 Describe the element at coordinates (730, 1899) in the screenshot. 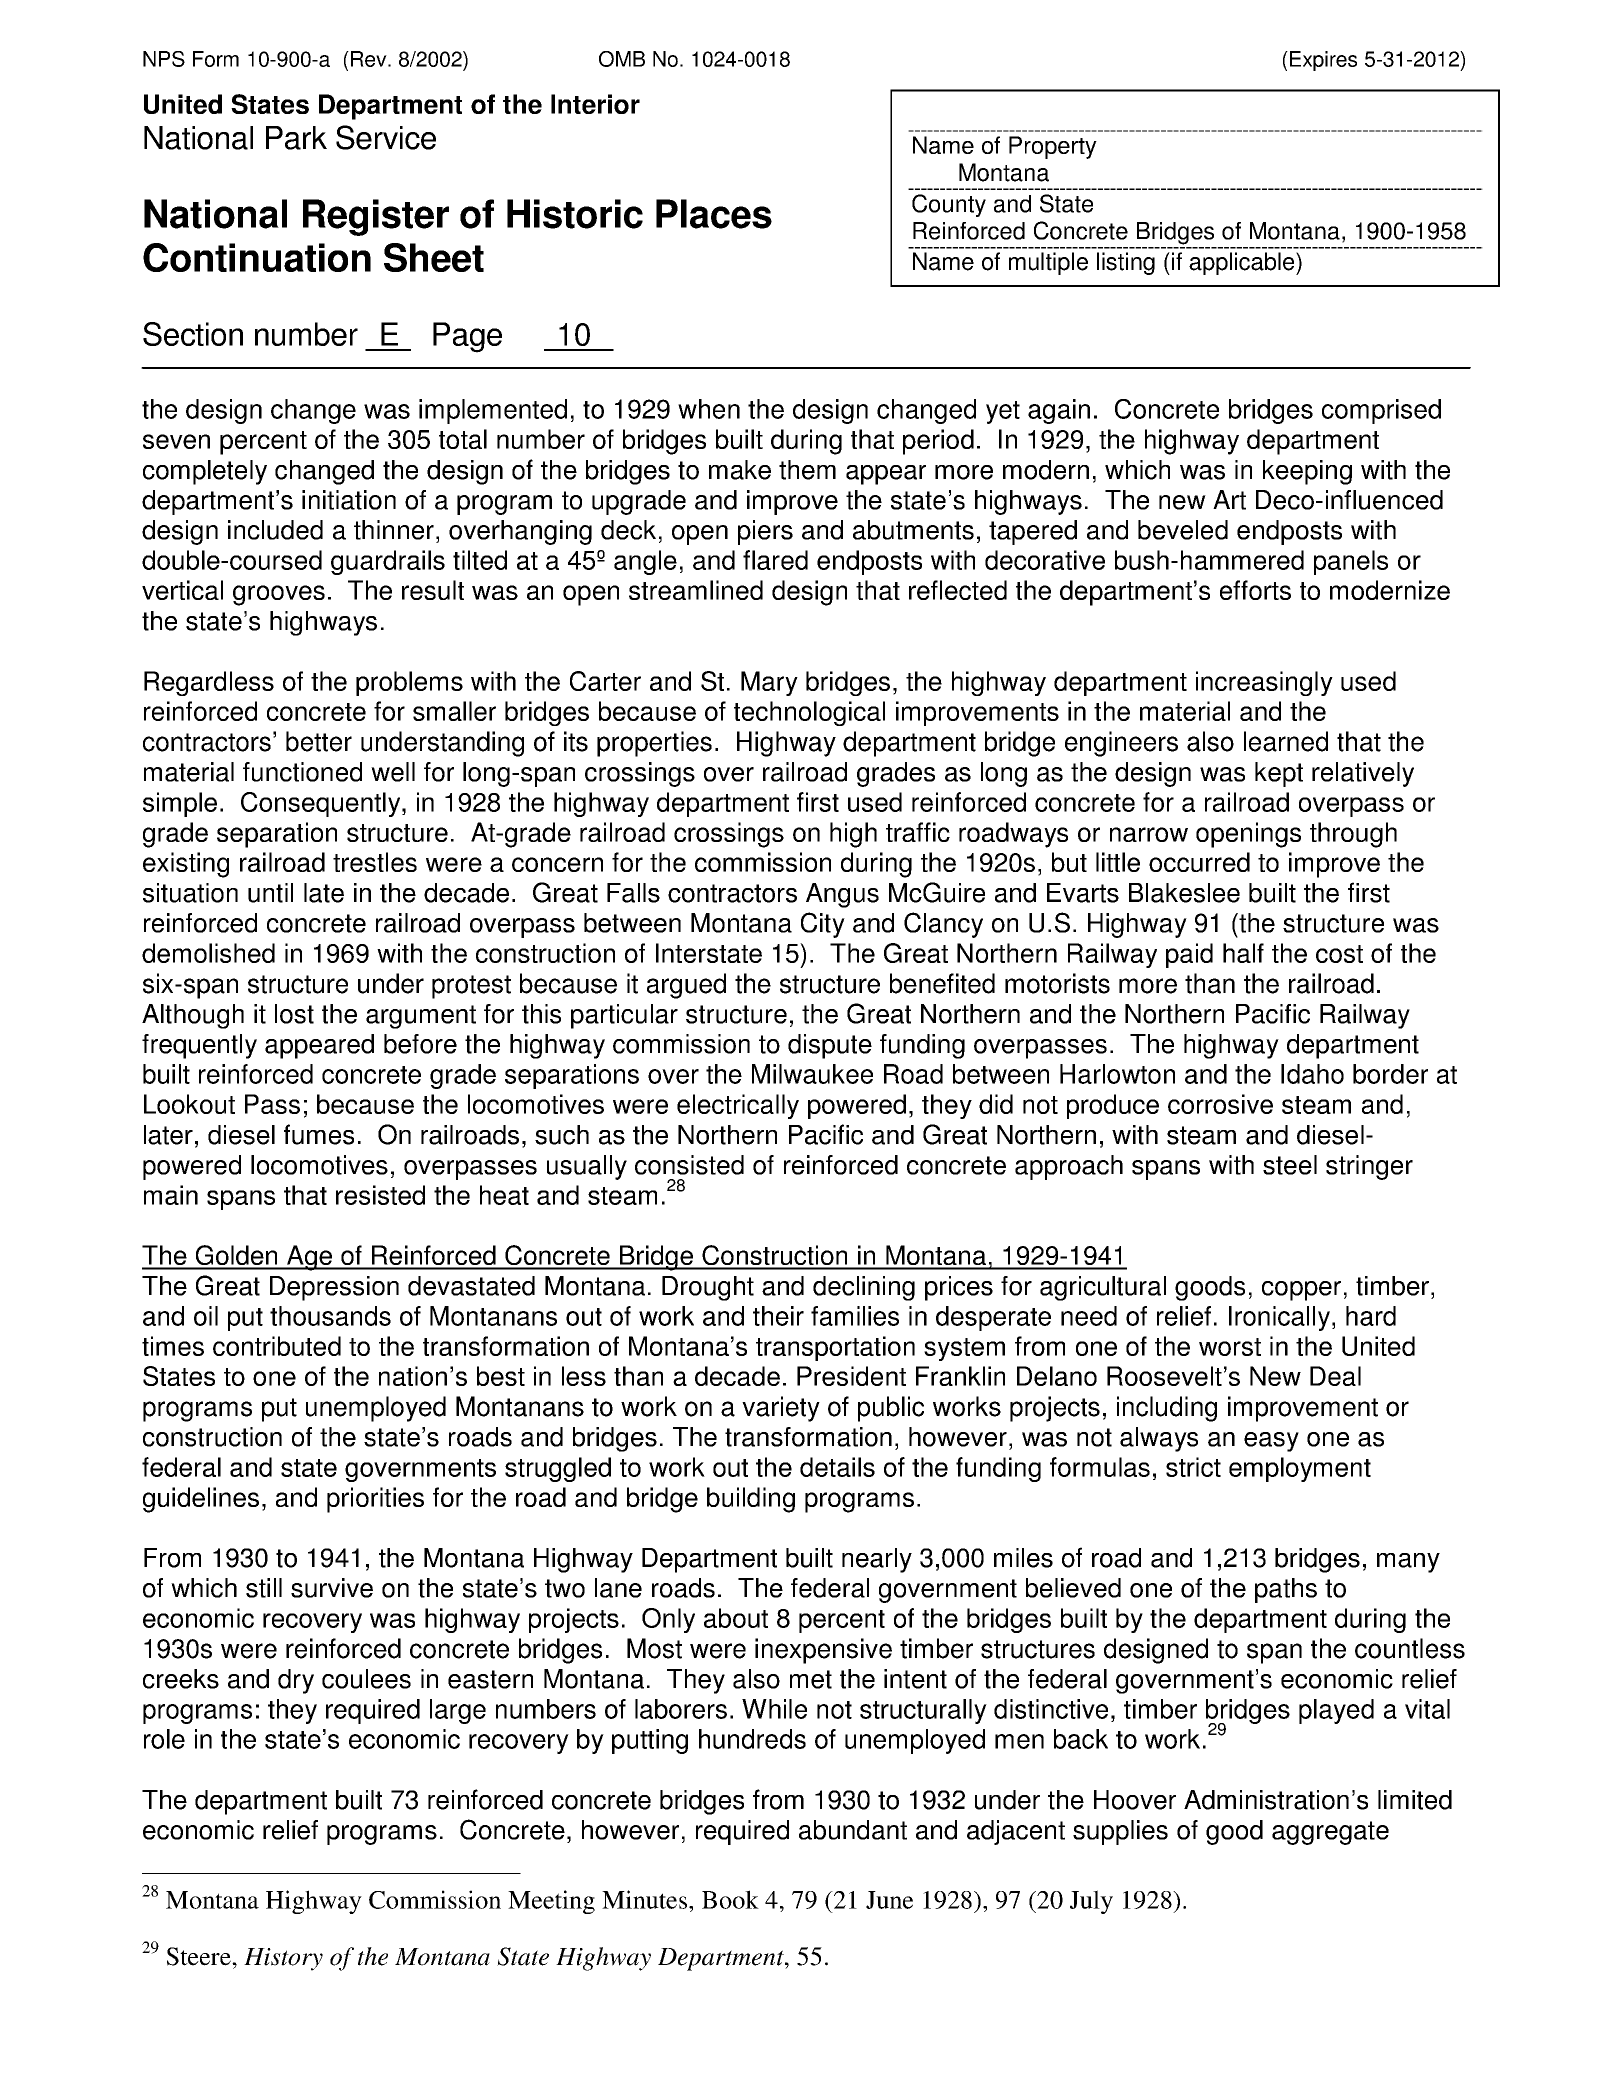

I see `Book` at that location.
